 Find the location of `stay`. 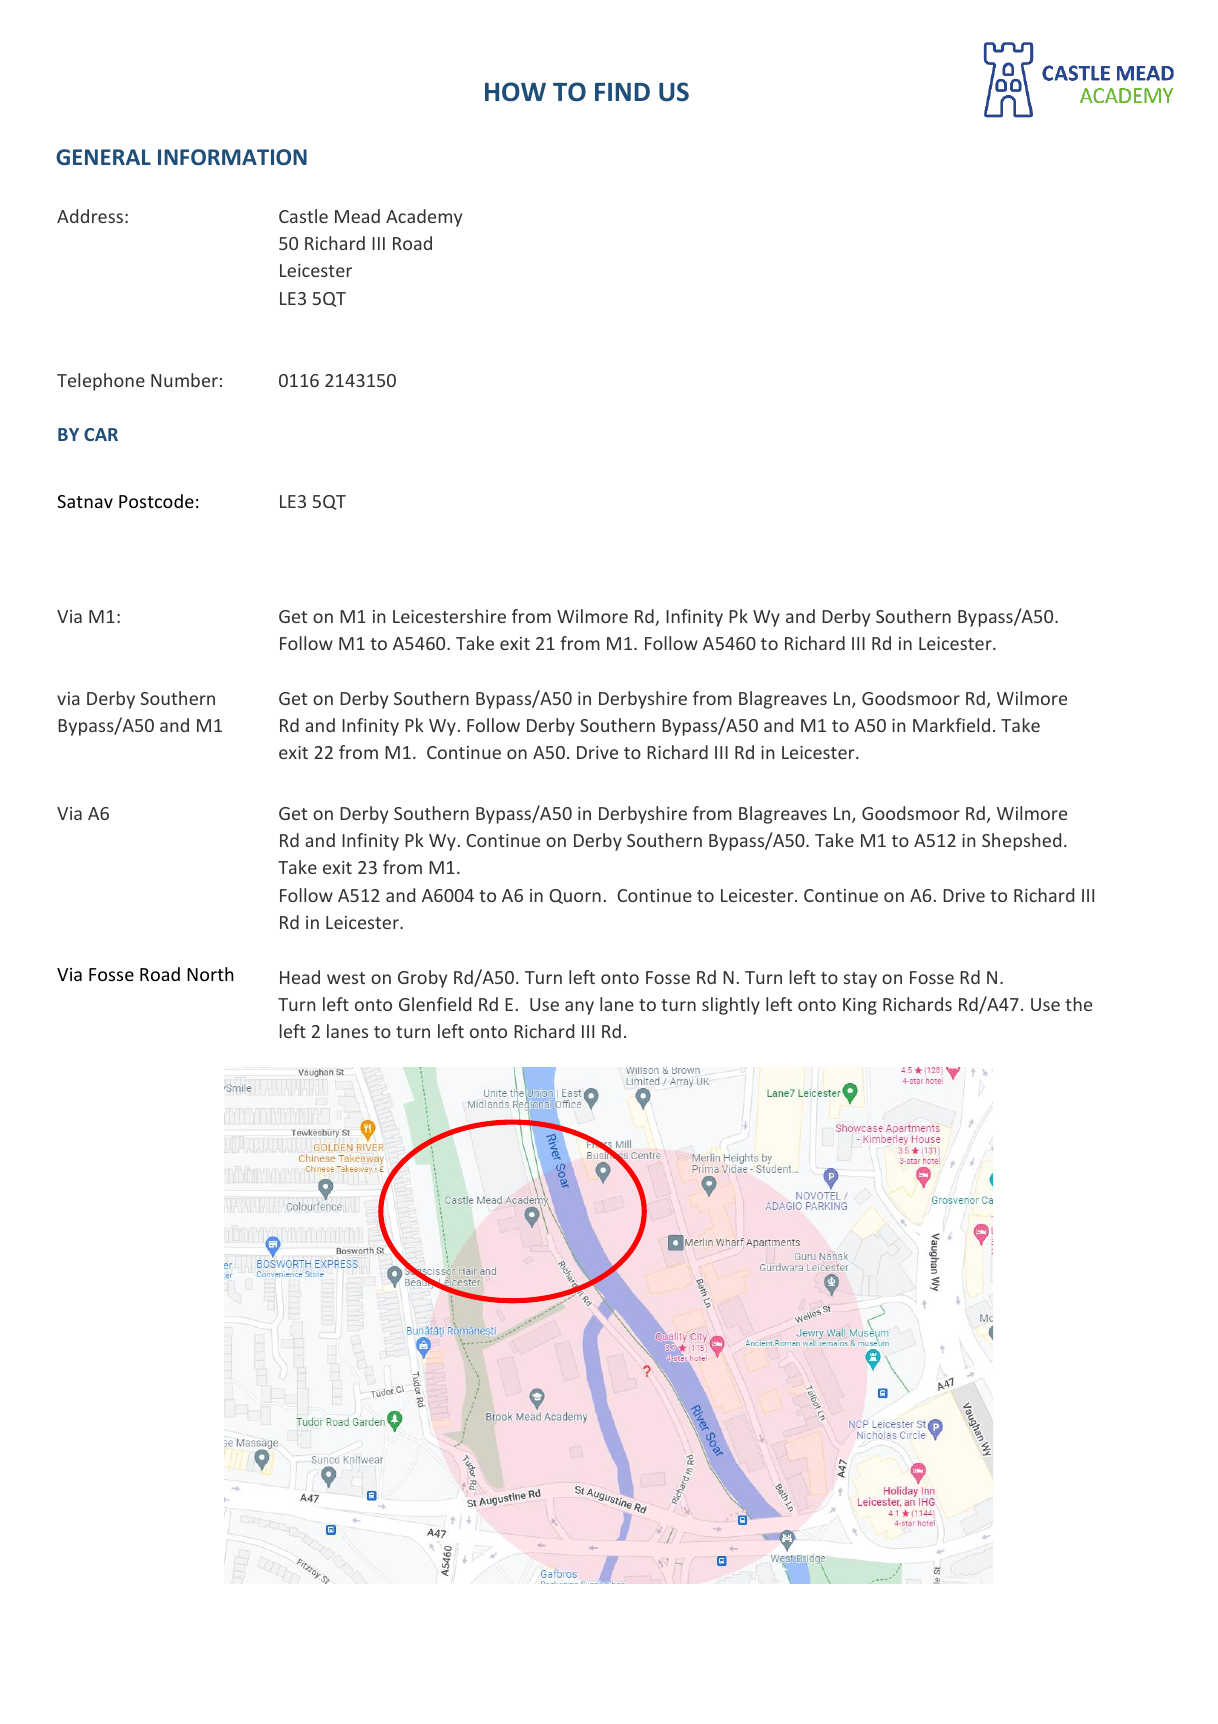

stay is located at coordinates (860, 980).
